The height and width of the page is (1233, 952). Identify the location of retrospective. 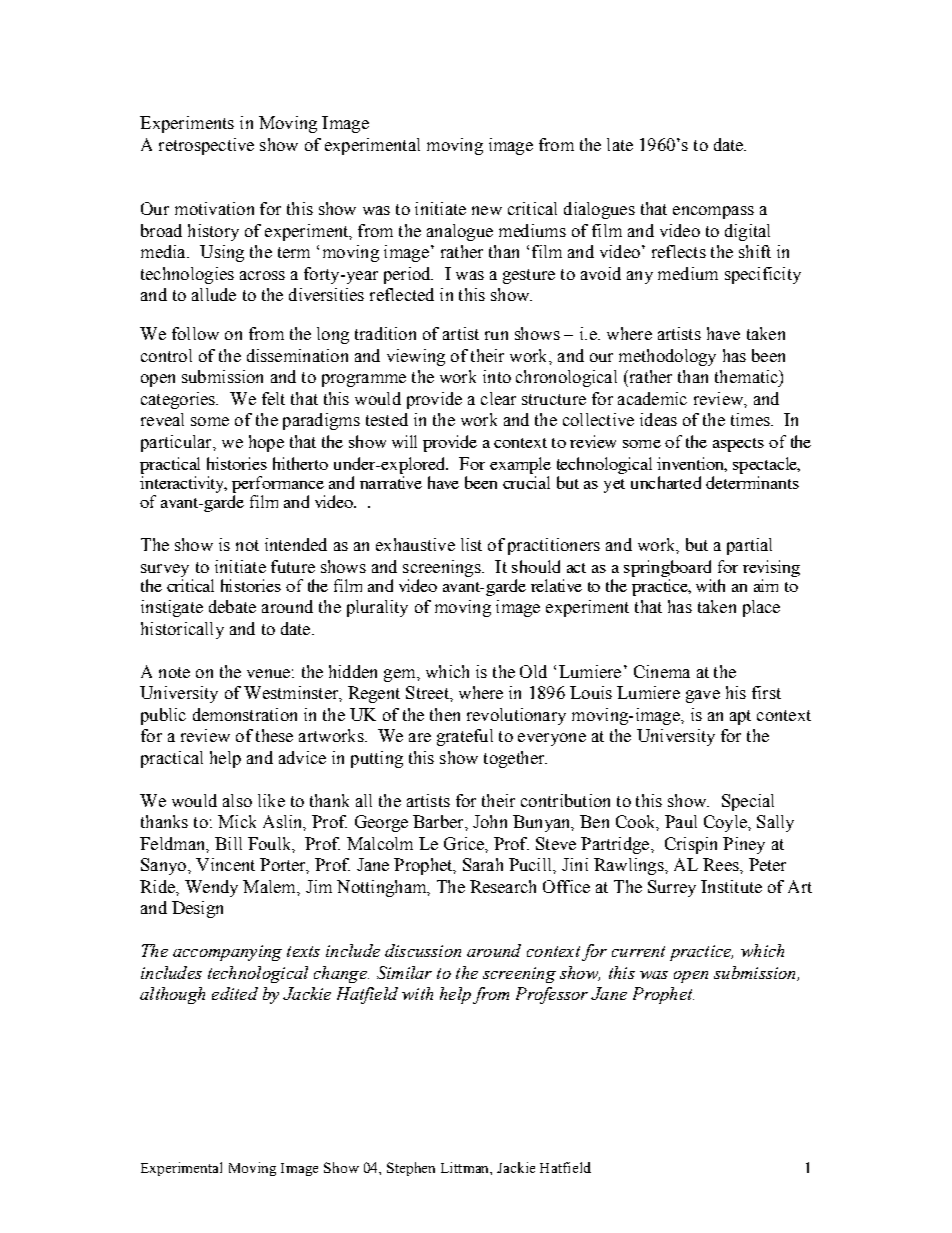
(206, 146).
